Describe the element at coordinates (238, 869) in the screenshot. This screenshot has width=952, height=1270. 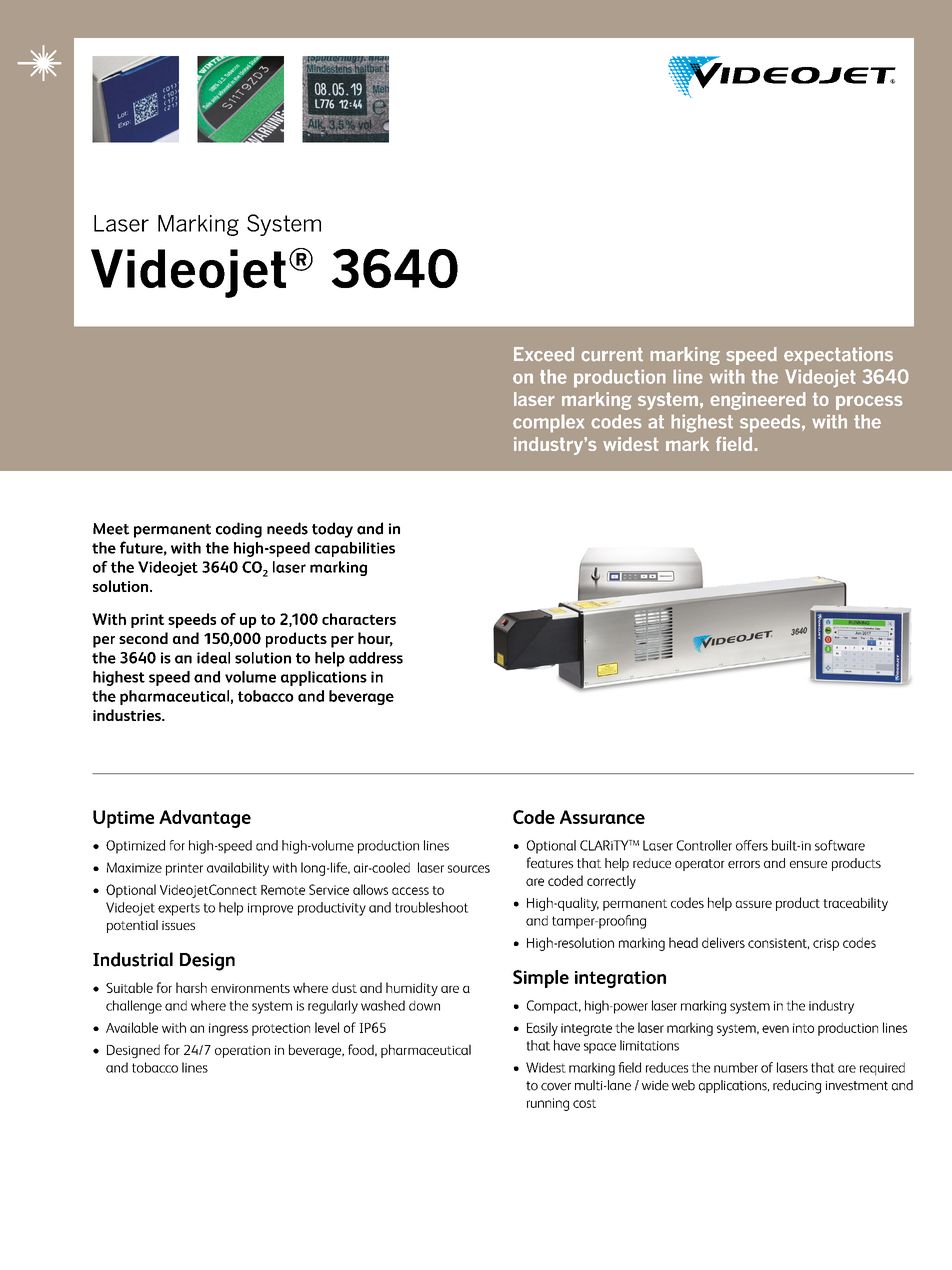
I see `availability` at that location.
